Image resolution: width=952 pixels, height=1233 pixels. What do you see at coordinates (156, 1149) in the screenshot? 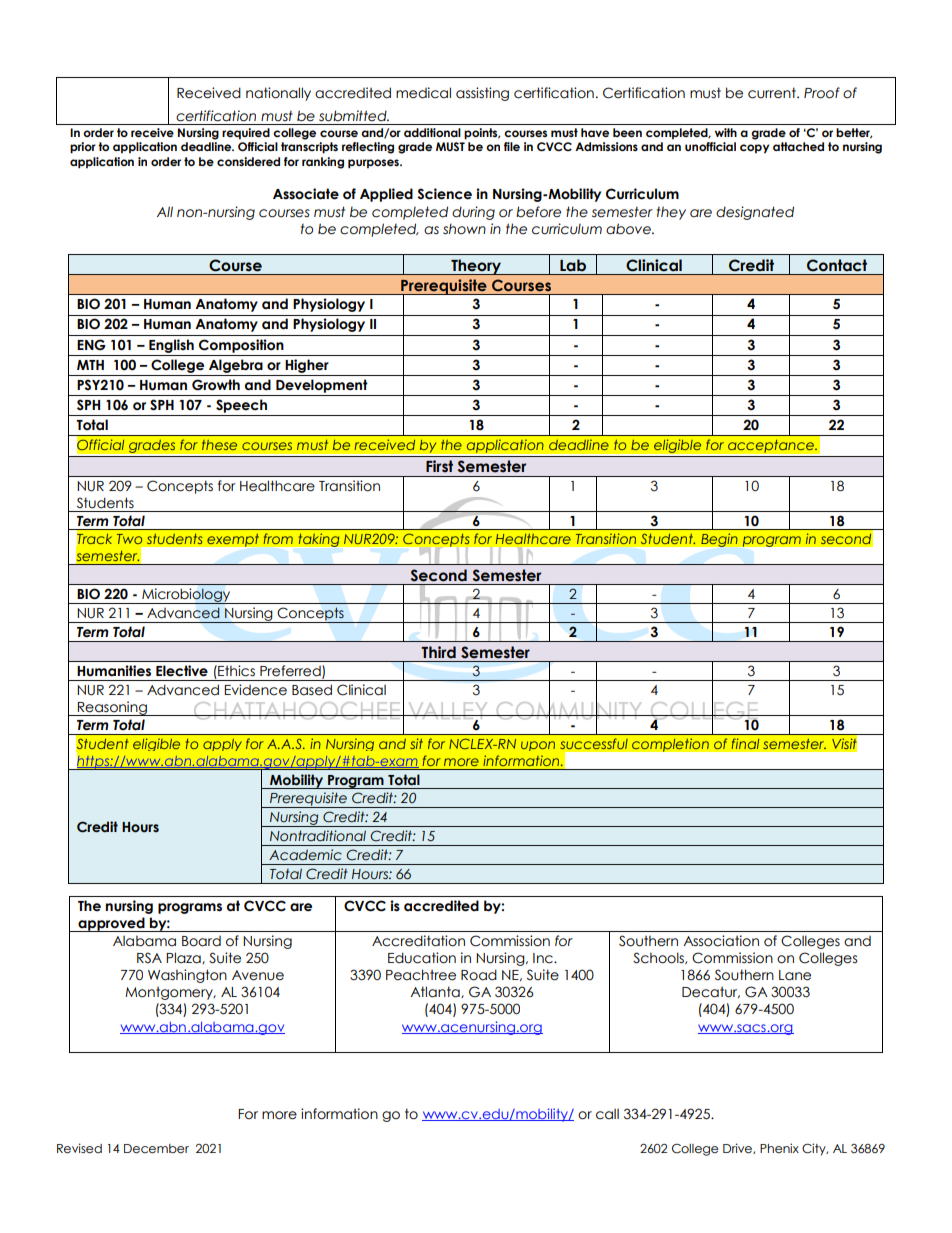
I see `December` at bounding box center [156, 1149].
